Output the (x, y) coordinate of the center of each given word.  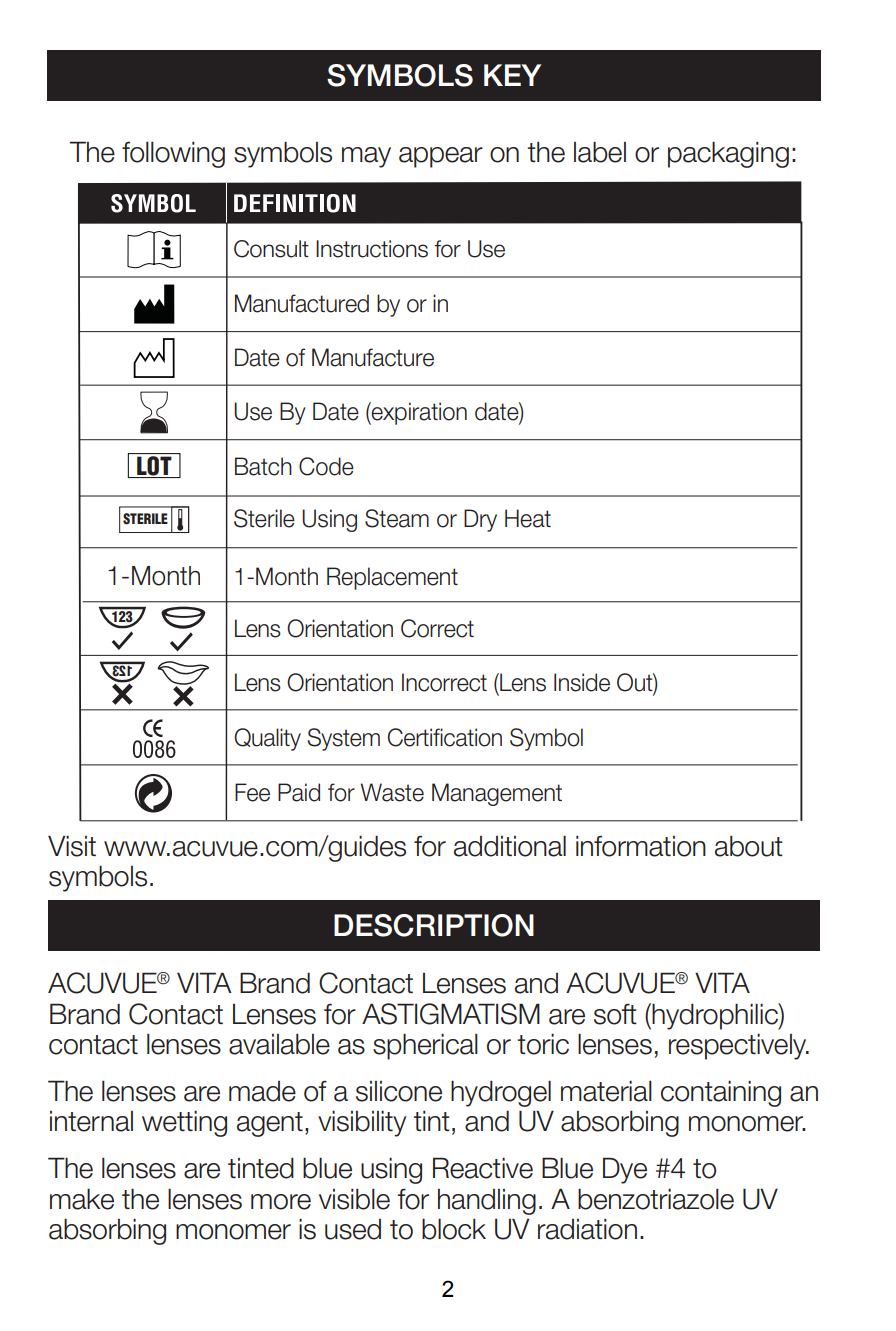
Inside (582, 682)
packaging (728, 154)
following (173, 155)
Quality (267, 739)
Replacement (392, 578)
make (82, 1199)
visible (354, 1199)
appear (441, 157)
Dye (625, 1170)
